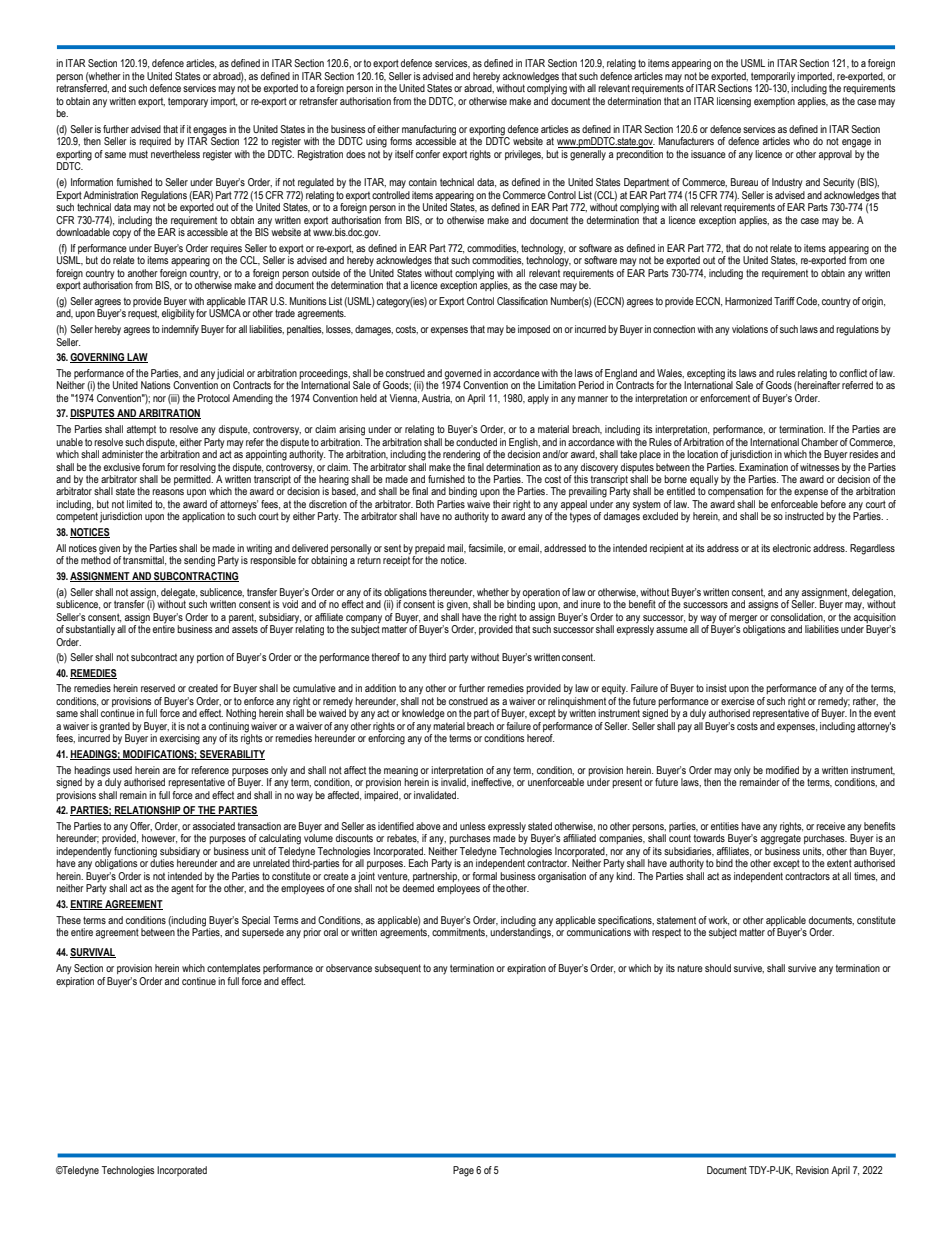 The width and height of the screenshot is (952, 1233). Describe the element at coordinates (853, 373) in the screenshot. I see `conflict` at that location.
